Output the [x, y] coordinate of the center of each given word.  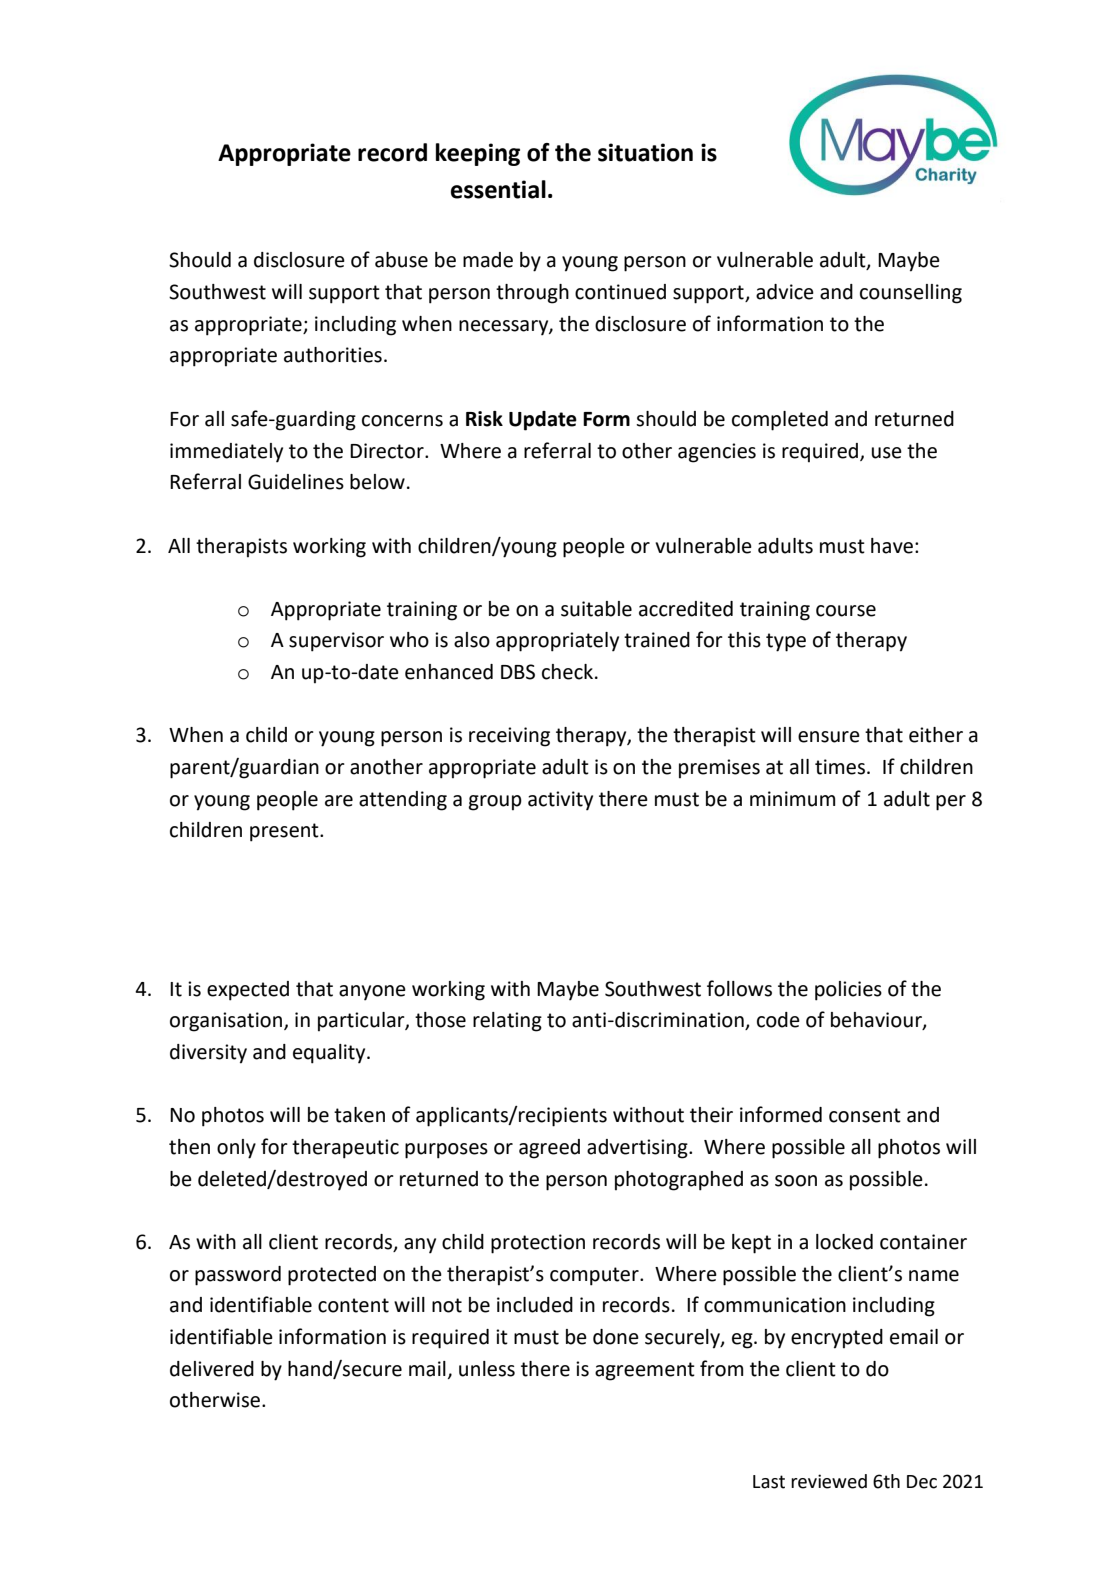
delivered [212, 1369]
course [846, 611]
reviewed [829, 1481]
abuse [401, 260]
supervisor [336, 642]
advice [785, 292]
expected [248, 991]
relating [507, 1022]
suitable [596, 609]
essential [498, 189]
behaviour [877, 1021]
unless [487, 1369]
